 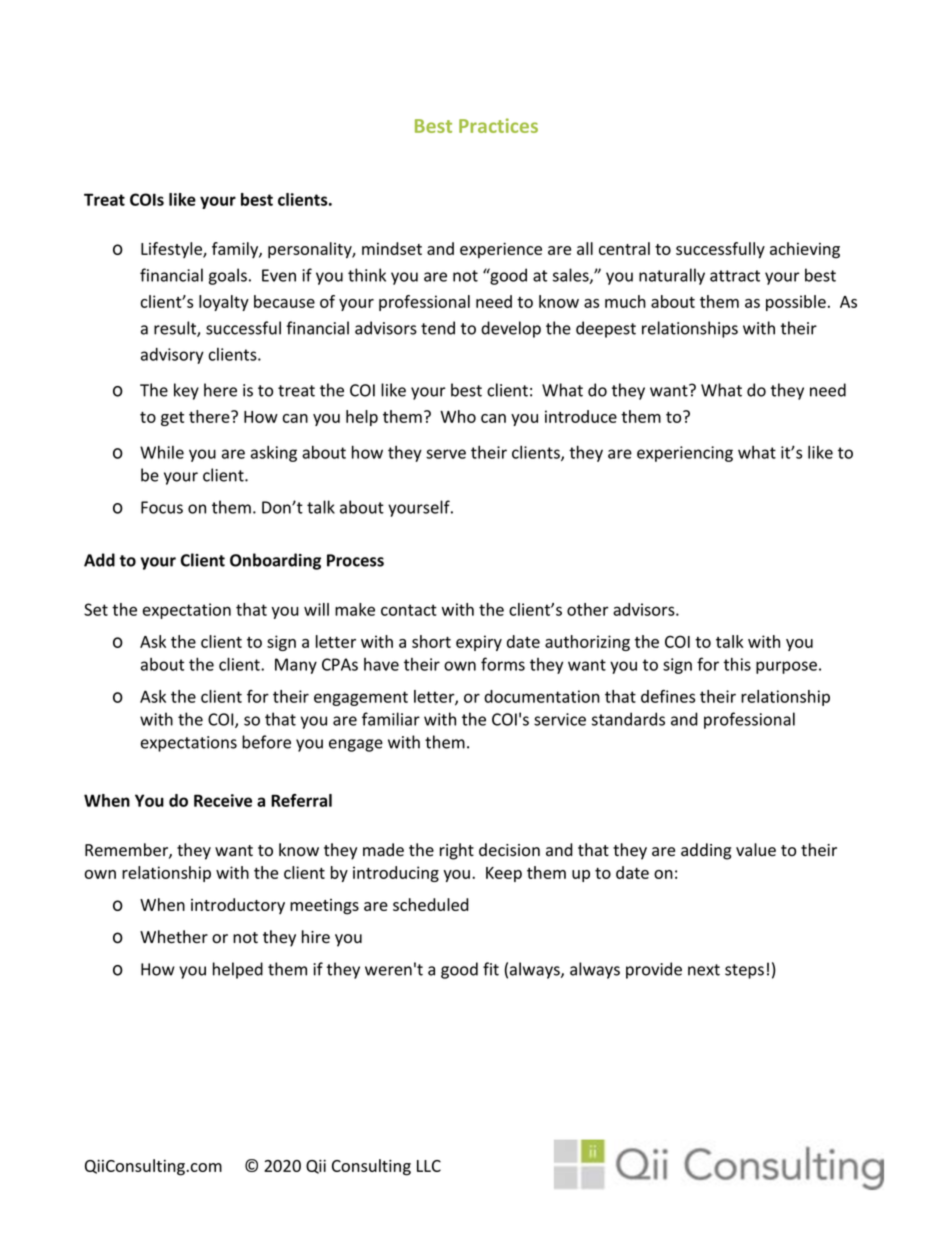 What do you see at coordinates (172, 250) in the screenshot?
I see `Lifestyle` at bounding box center [172, 250].
